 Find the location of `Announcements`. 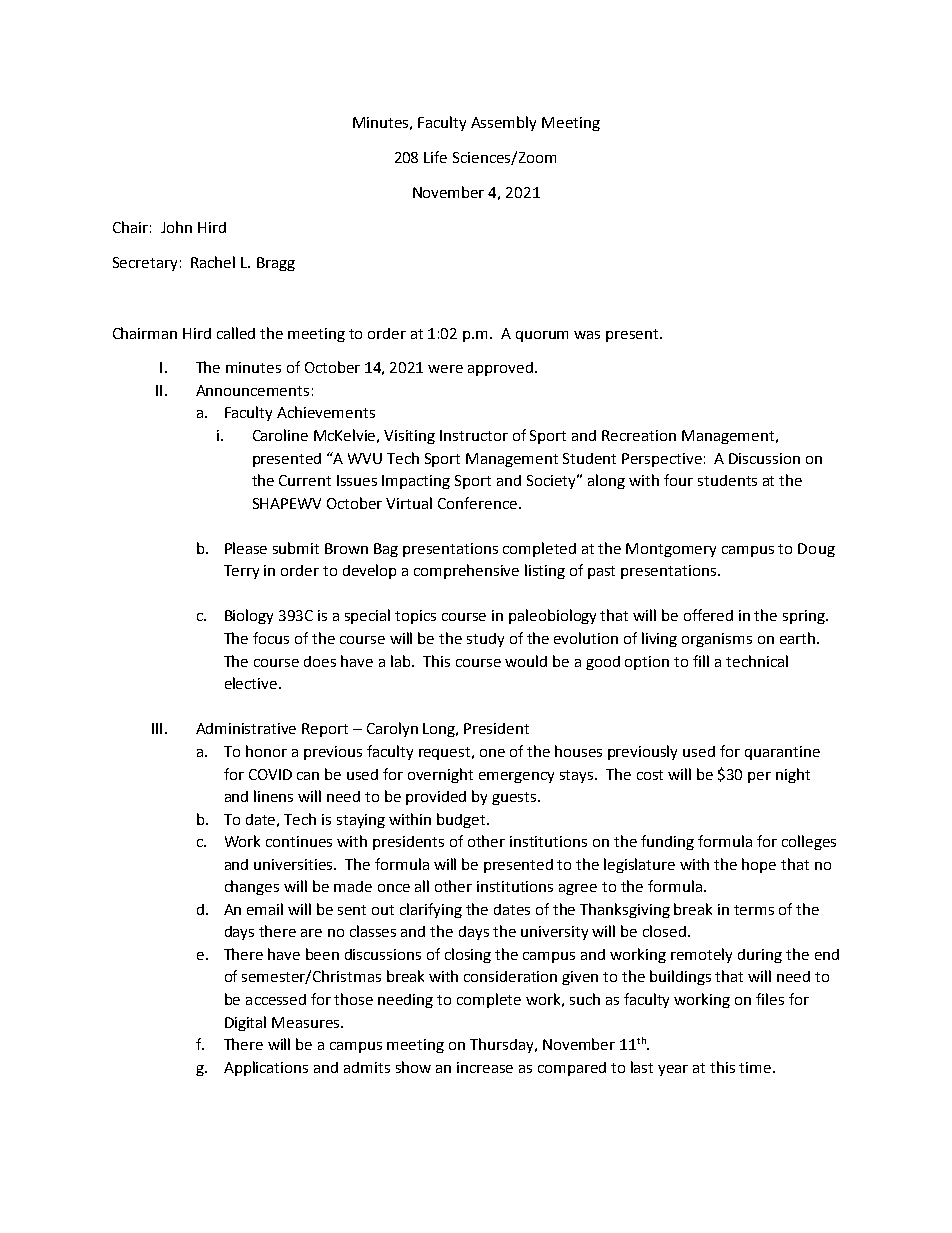

Announcements is located at coordinates (252, 390).
